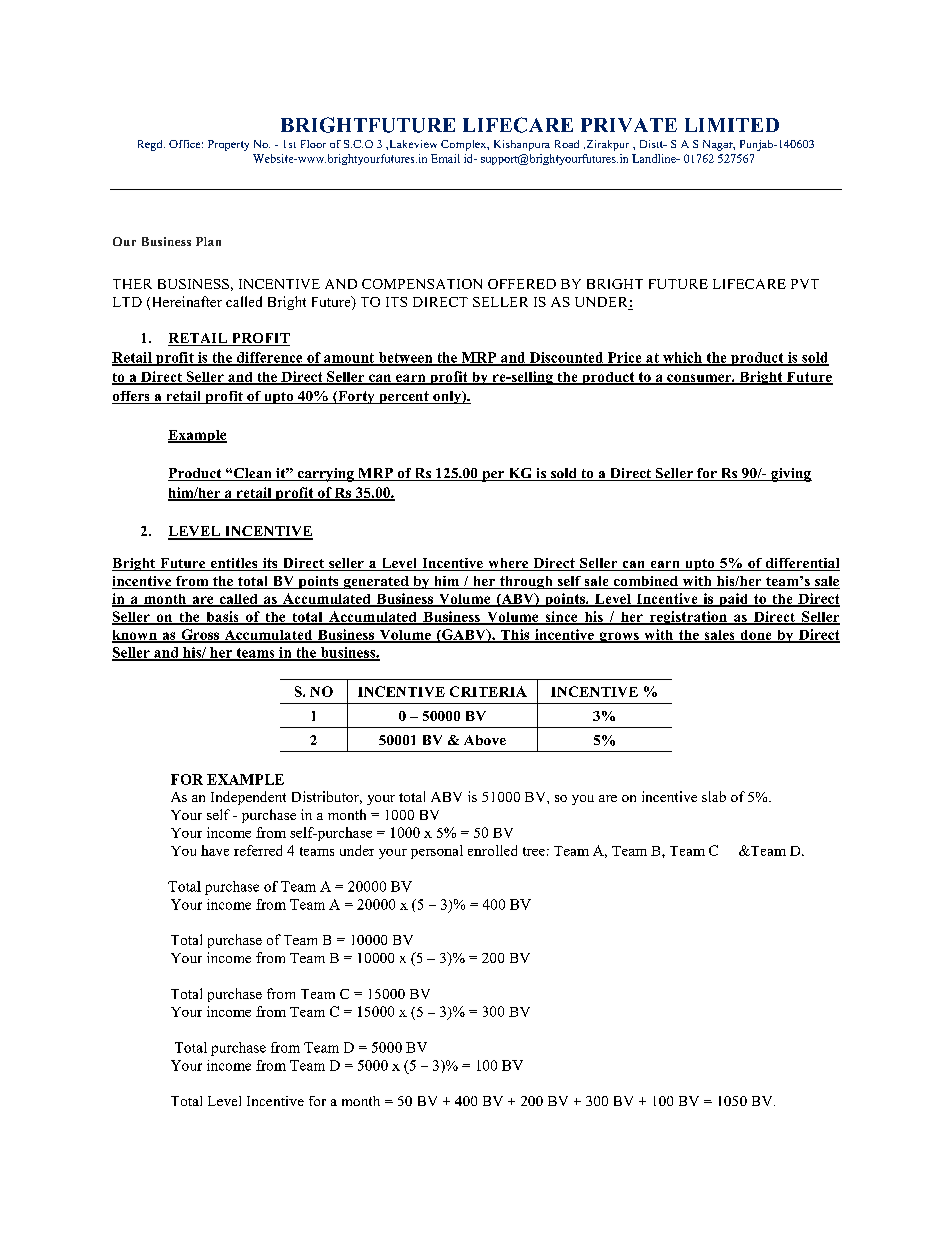 This screenshot has width=952, height=1233. What do you see at coordinates (222, 617) in the screenshot?
I see `basis` at bounding box center [222, 617].
